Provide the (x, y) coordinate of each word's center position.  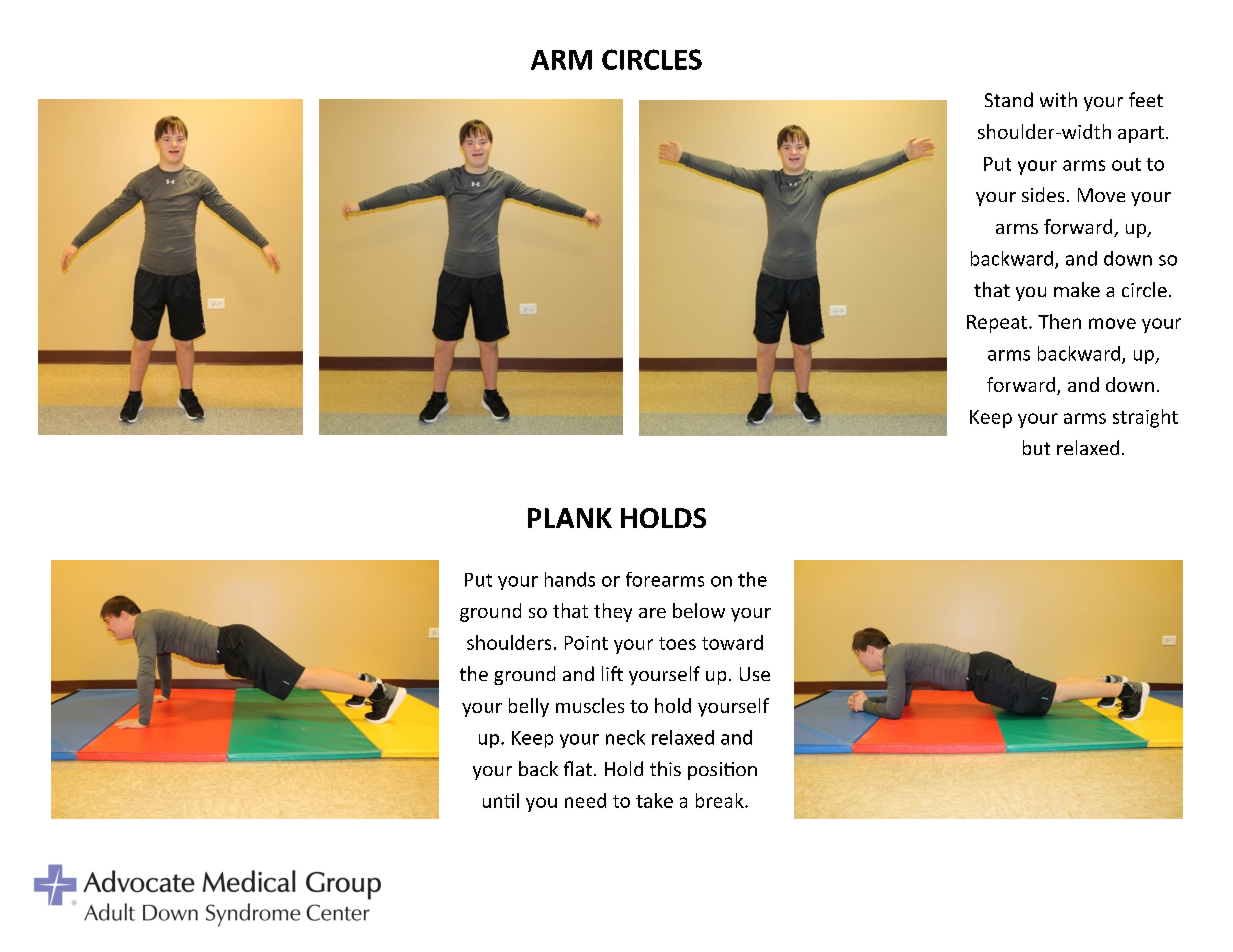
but (1036, 447)
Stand (1009, 99)
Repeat (997, 324)
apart (1141, 134)
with (1058, 99)
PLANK (570, 518)
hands (570, 579)
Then (1059, 321)
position (722, 771)
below (699, 610)
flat (578, 768)
